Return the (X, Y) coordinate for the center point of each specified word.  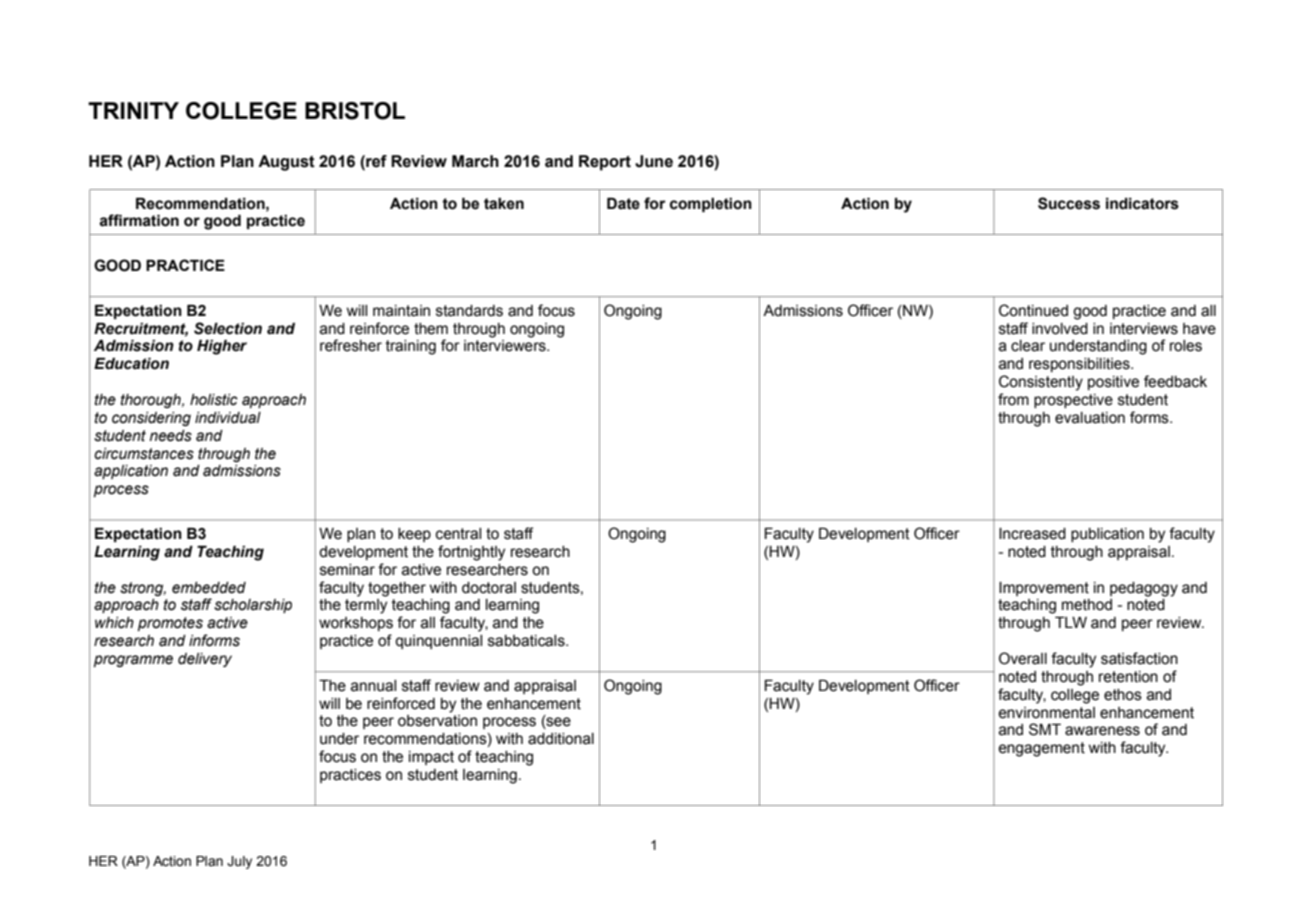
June (654, 161)
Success (1069, 203)
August (286, 163)
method (1087, 605)
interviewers (506, 346)
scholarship (253, 606)
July (239, 862)
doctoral (489, 588)
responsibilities (1080, 365)
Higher (222, 347)
